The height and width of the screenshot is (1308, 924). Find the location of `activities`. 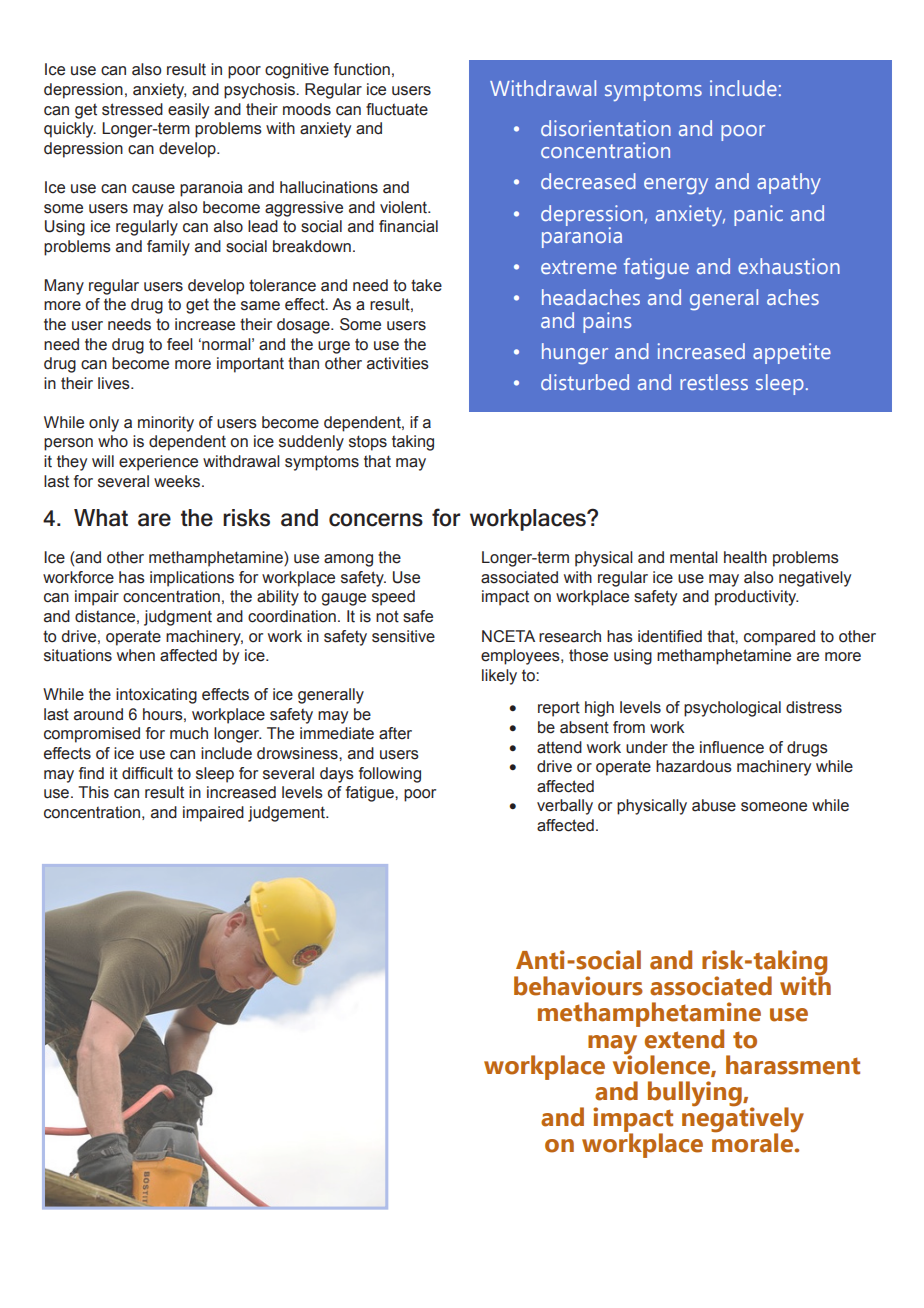

activities is located at coordinates (398, 363).
